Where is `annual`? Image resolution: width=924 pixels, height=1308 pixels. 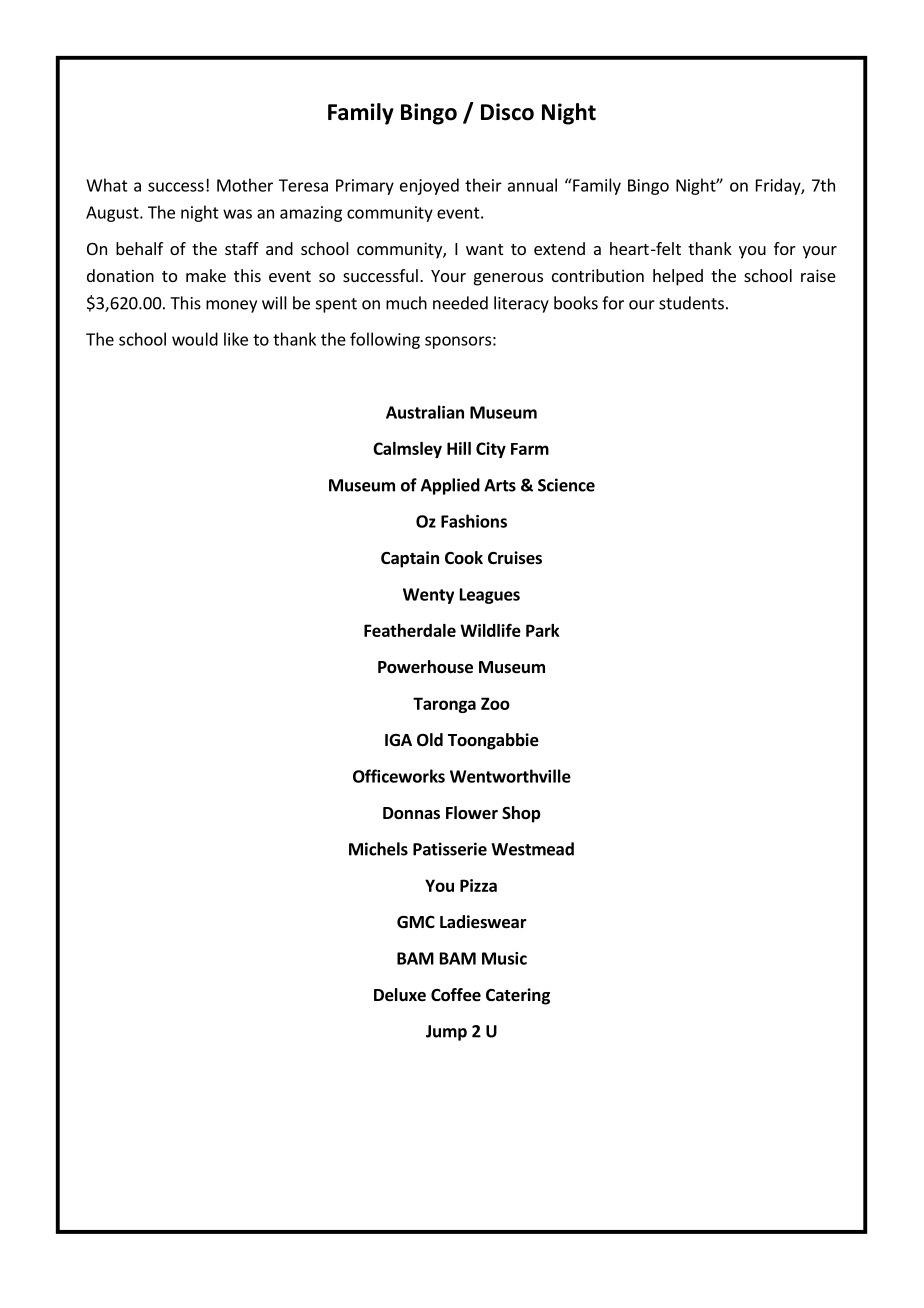
annual is located at coordinates (532, 185).
